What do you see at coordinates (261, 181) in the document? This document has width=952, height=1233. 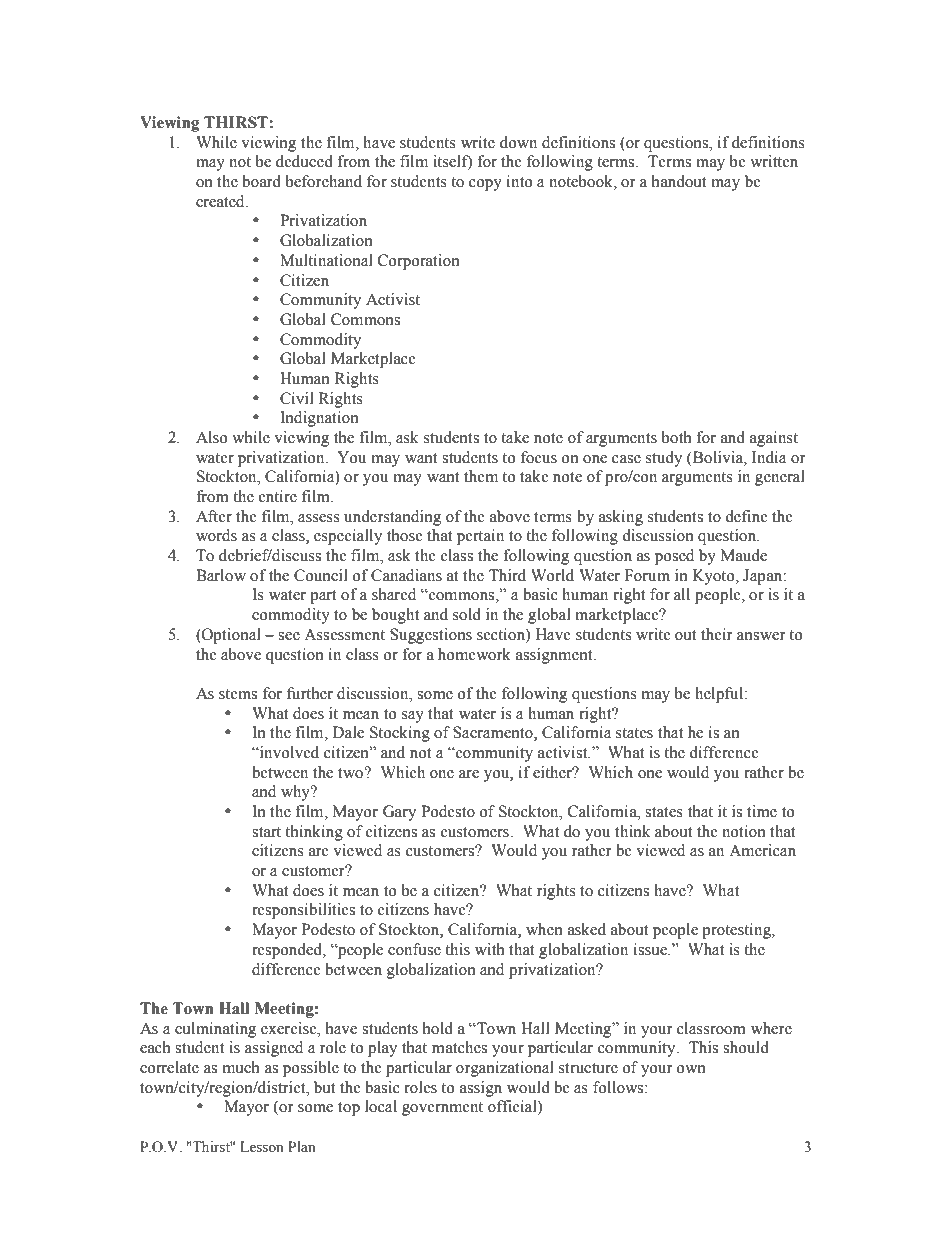 I see `board` at bounding box center [261, 181].
